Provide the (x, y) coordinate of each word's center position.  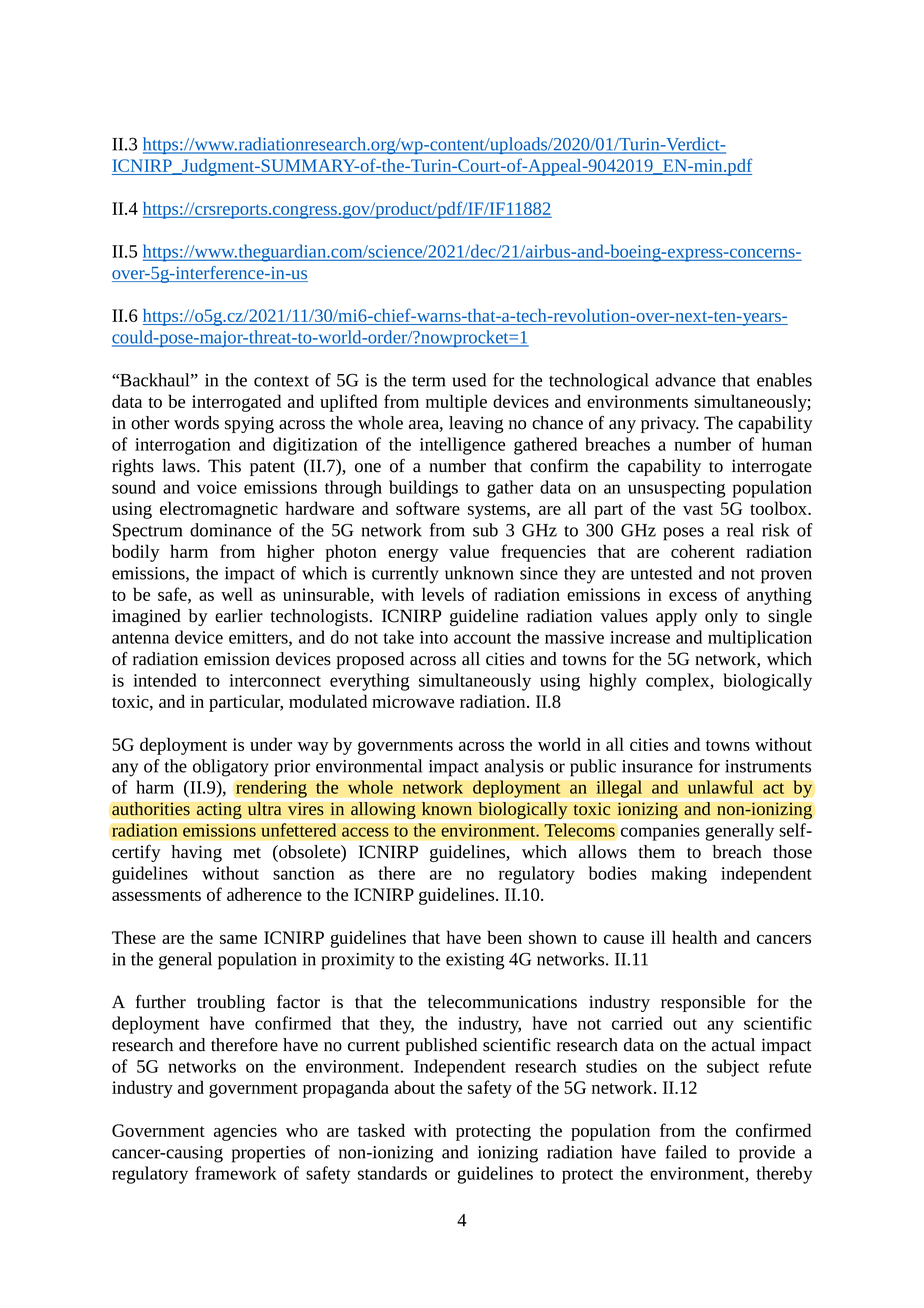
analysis (514, 768)
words (196, 423)
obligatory (231, 768)
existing (475, 961)
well (237, 594)
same (238, 939)
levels (443, 594)
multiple (456, 403)
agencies (245, 1132)
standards (392, 1173)
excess (693, 596)
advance (685, 380)
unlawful (721, 787)
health (694, 937)
